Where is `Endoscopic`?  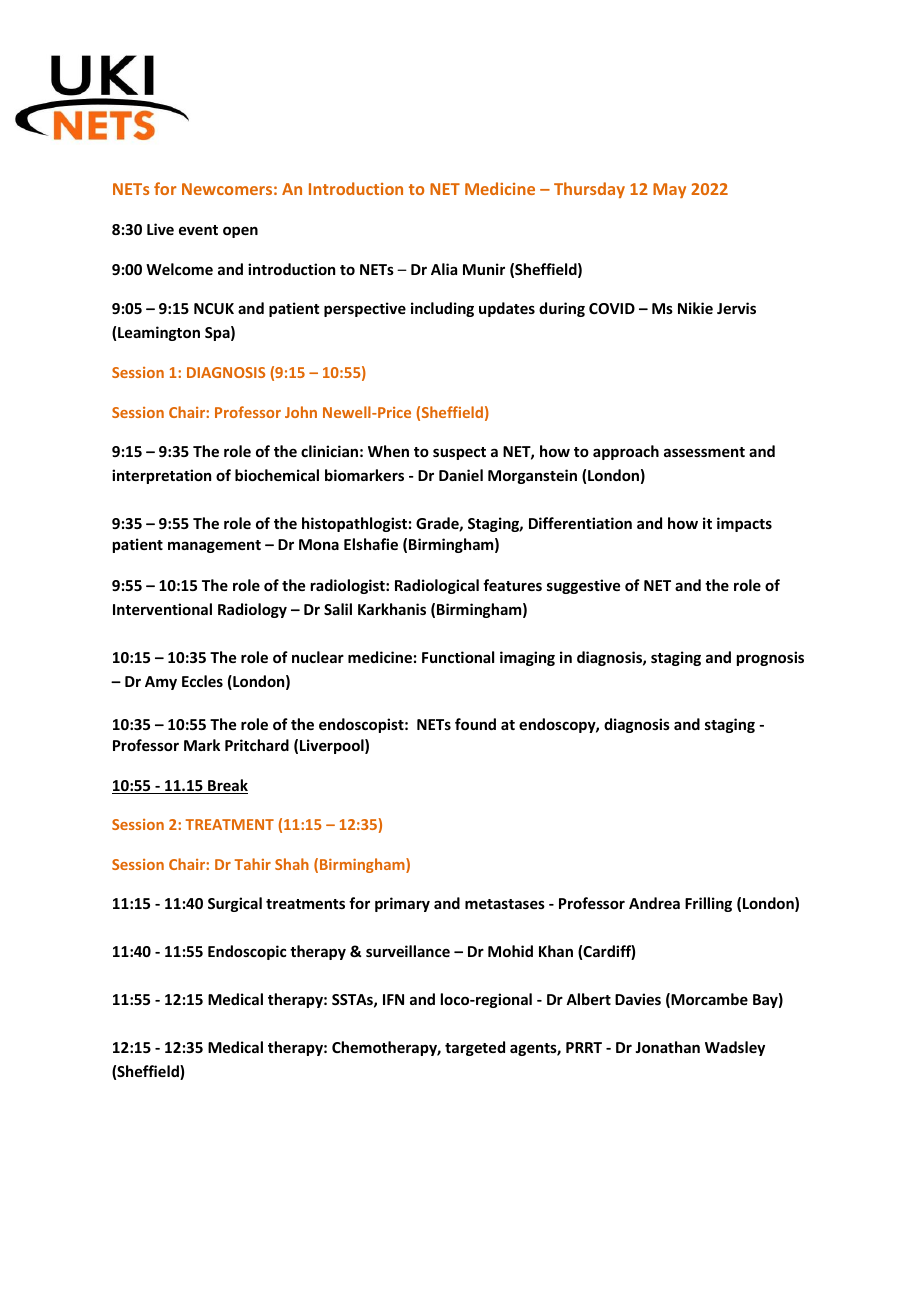 Endoscopic is located at coordinates (247, 952).
